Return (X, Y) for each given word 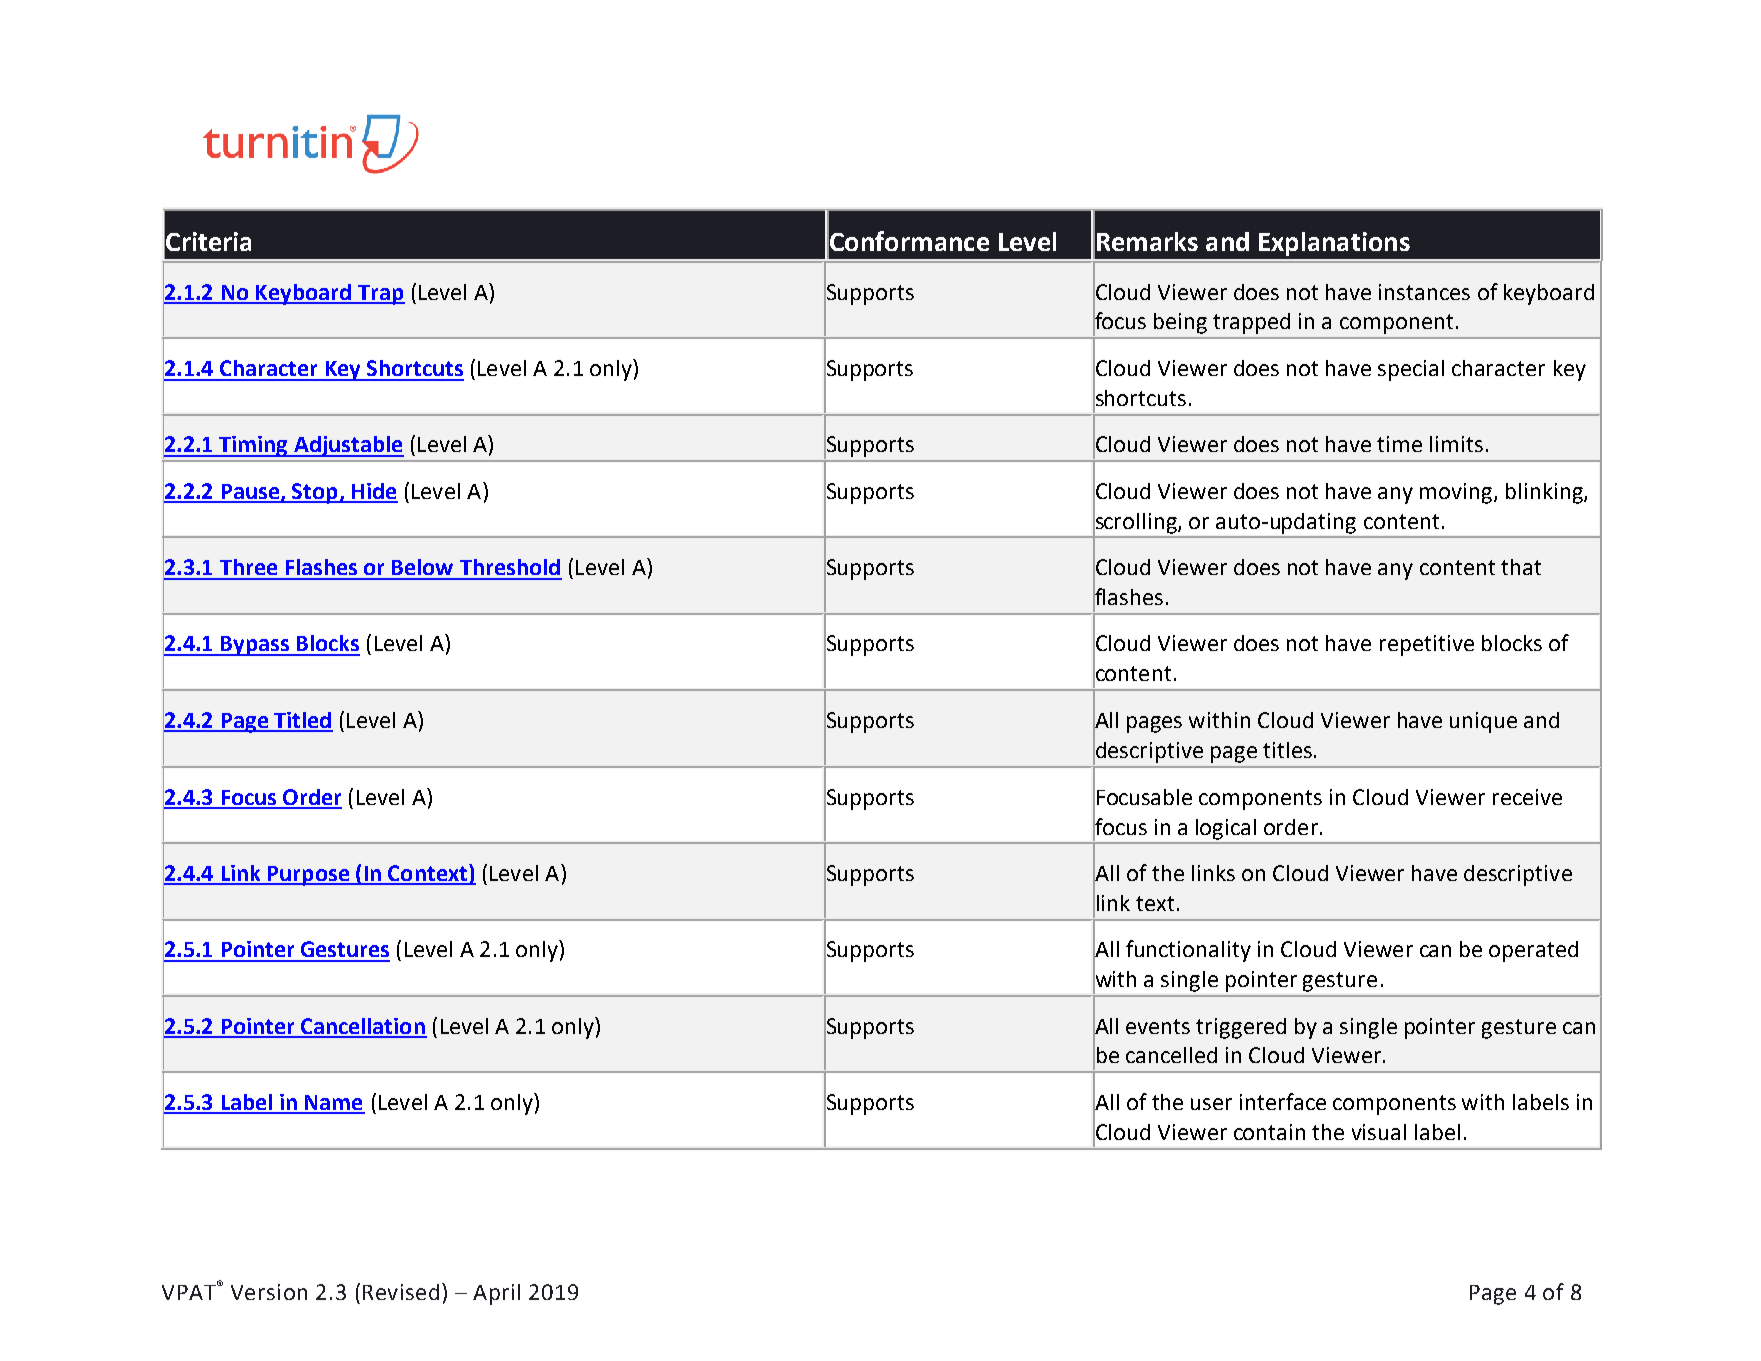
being (1180, 323)
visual (1379, 1132)
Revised (401, 1292)
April (496, 1294)
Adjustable (348, 446)
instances (1424, 292)
